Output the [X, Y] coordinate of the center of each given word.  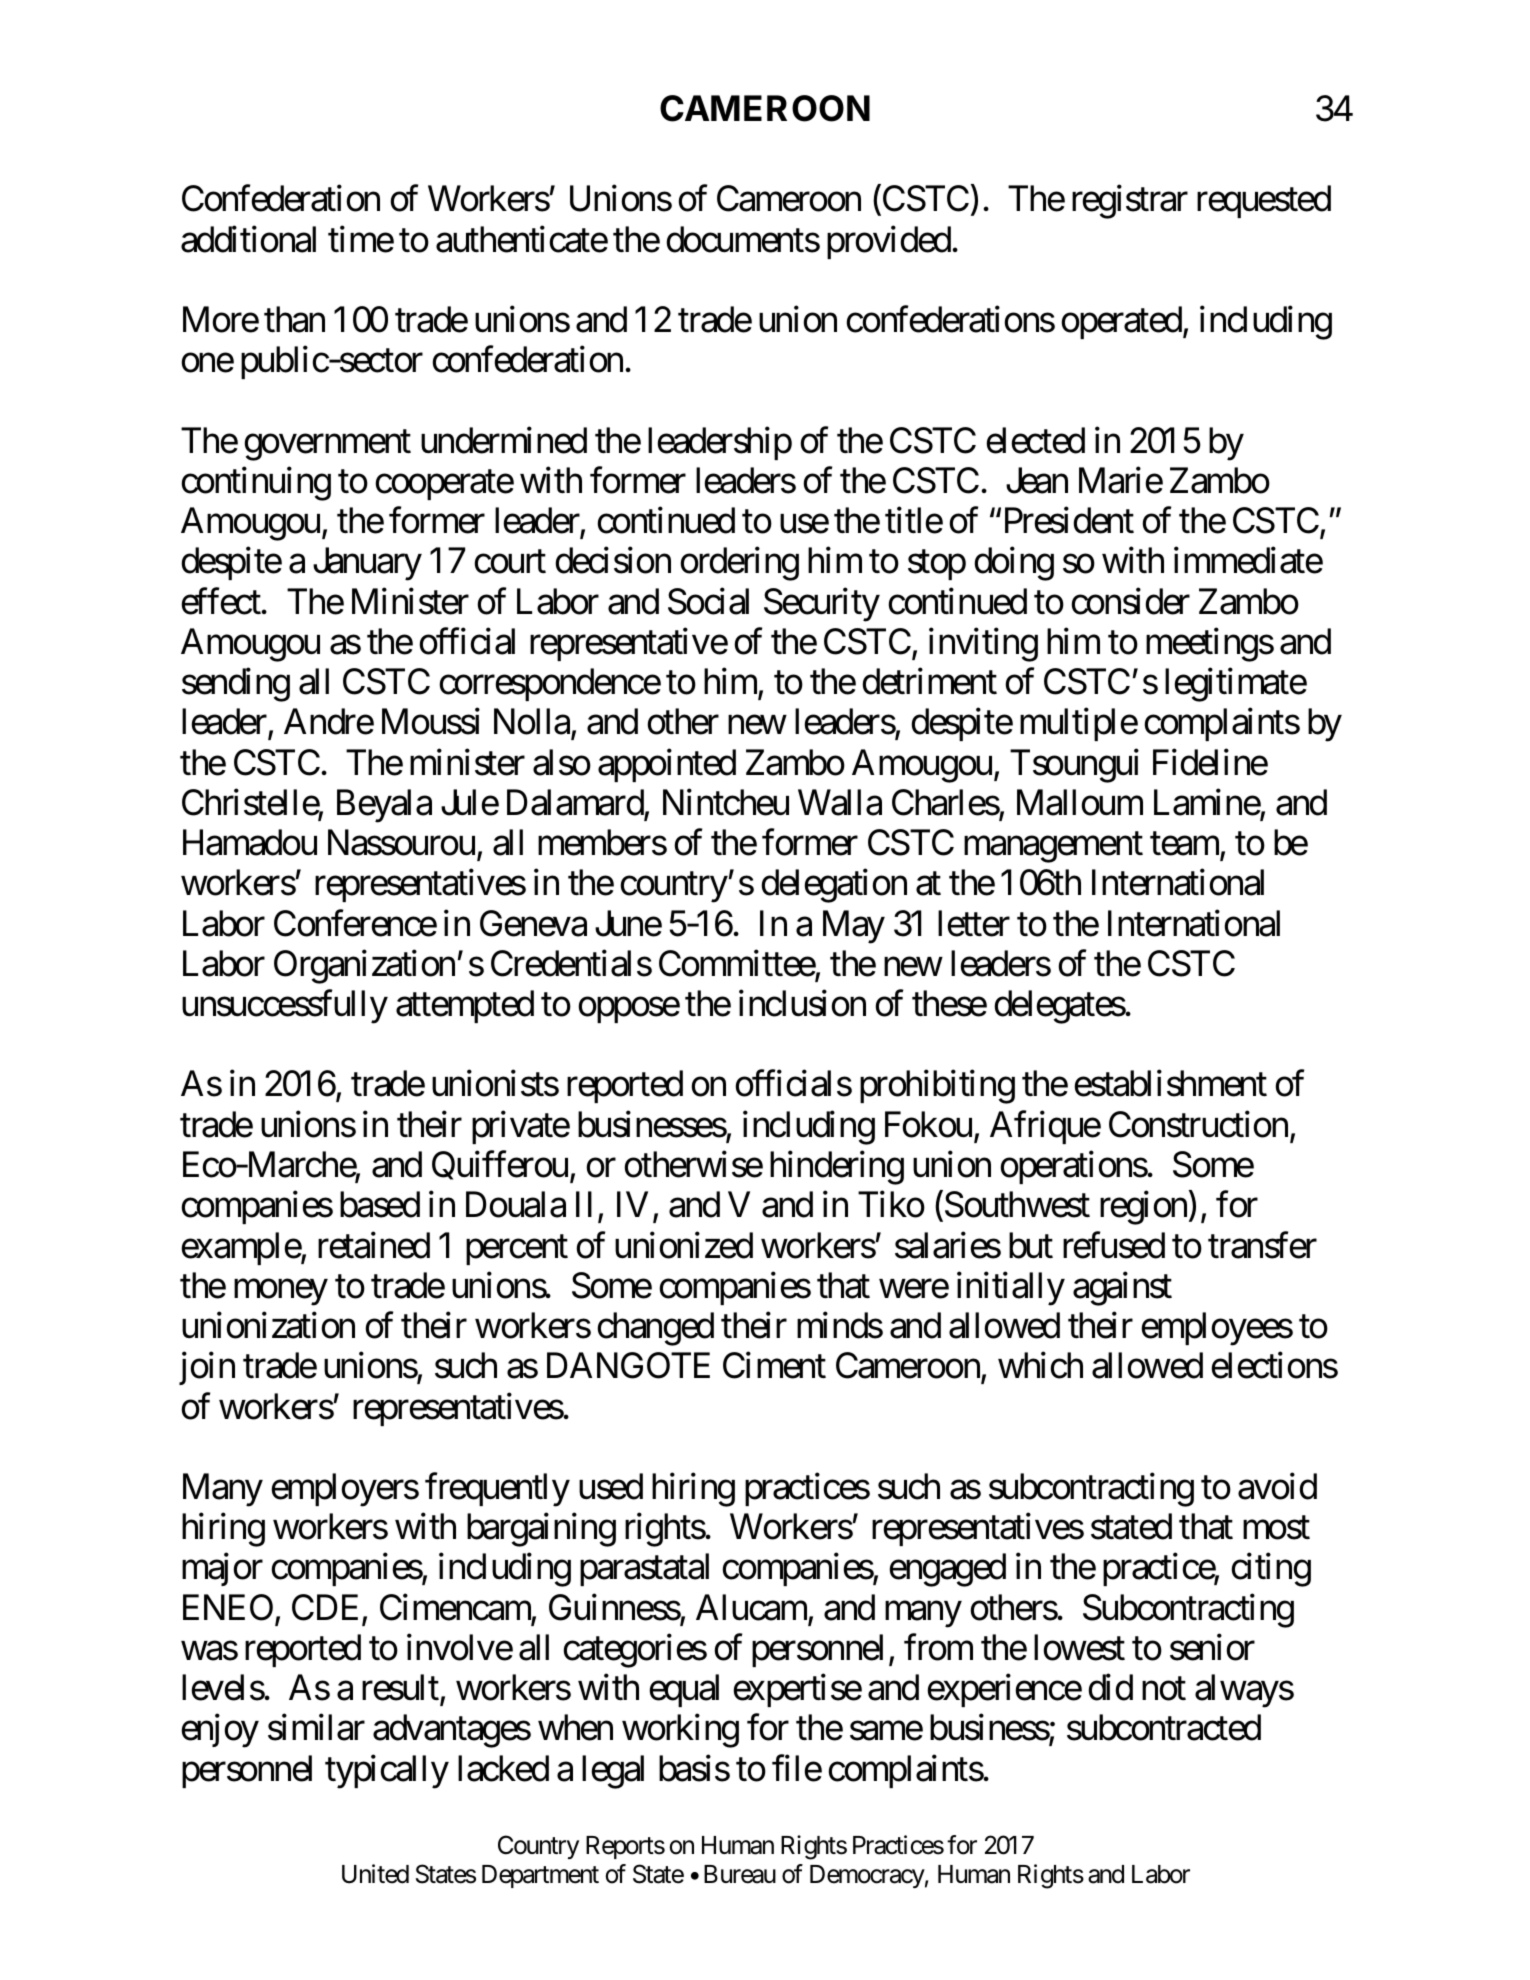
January [367, 564]
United [375, 1874]
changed [655, 1329]
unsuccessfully [285, 1007]
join [207, 1368]
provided [889, 242]
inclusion [802, 1003]
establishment [1170, 1083]
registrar [1130, 202]
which [1040, 1365]
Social [708, 601]
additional [248, 239]
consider [1130, 601]
